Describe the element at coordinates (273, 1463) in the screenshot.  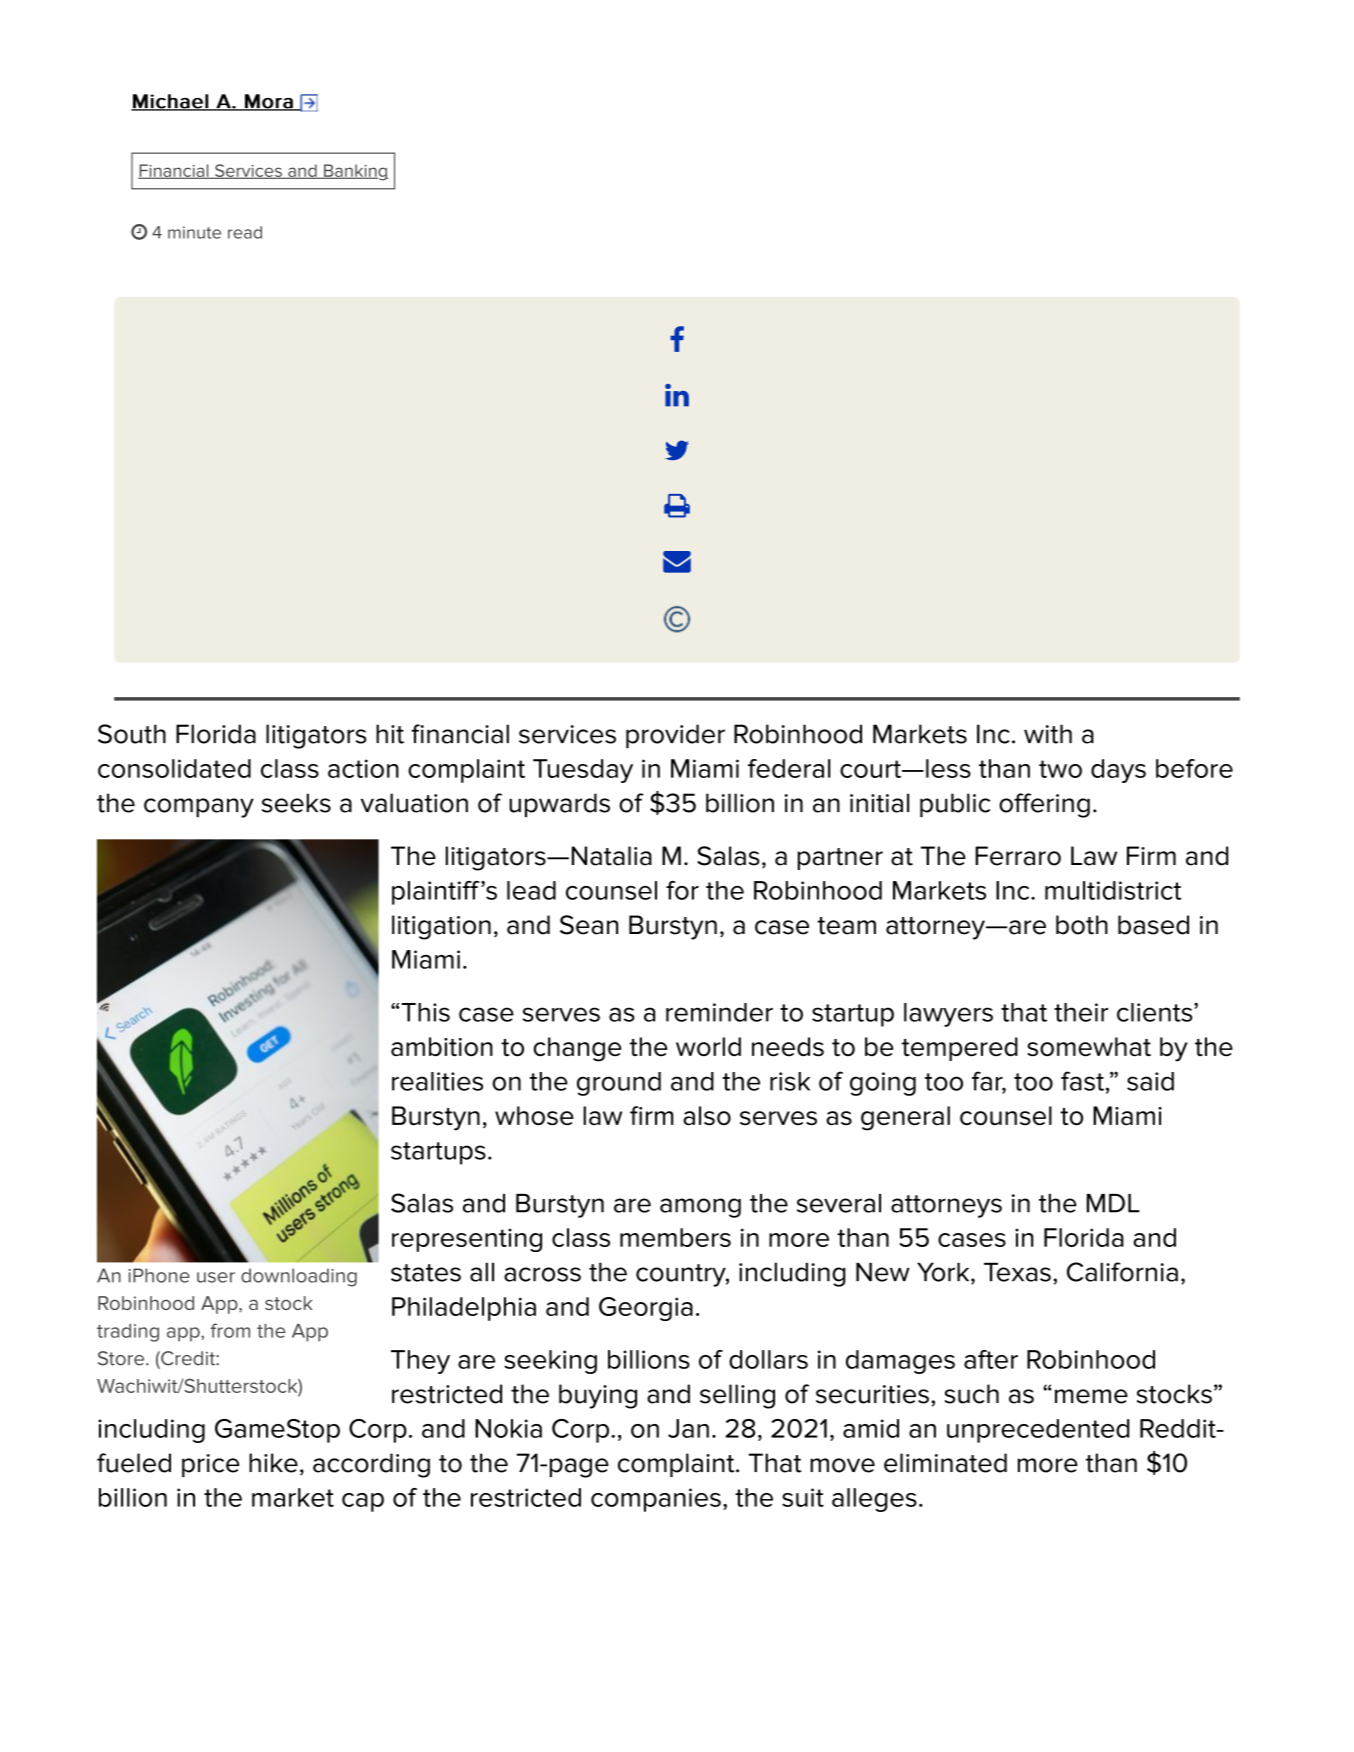
I see `hike` at that location.
